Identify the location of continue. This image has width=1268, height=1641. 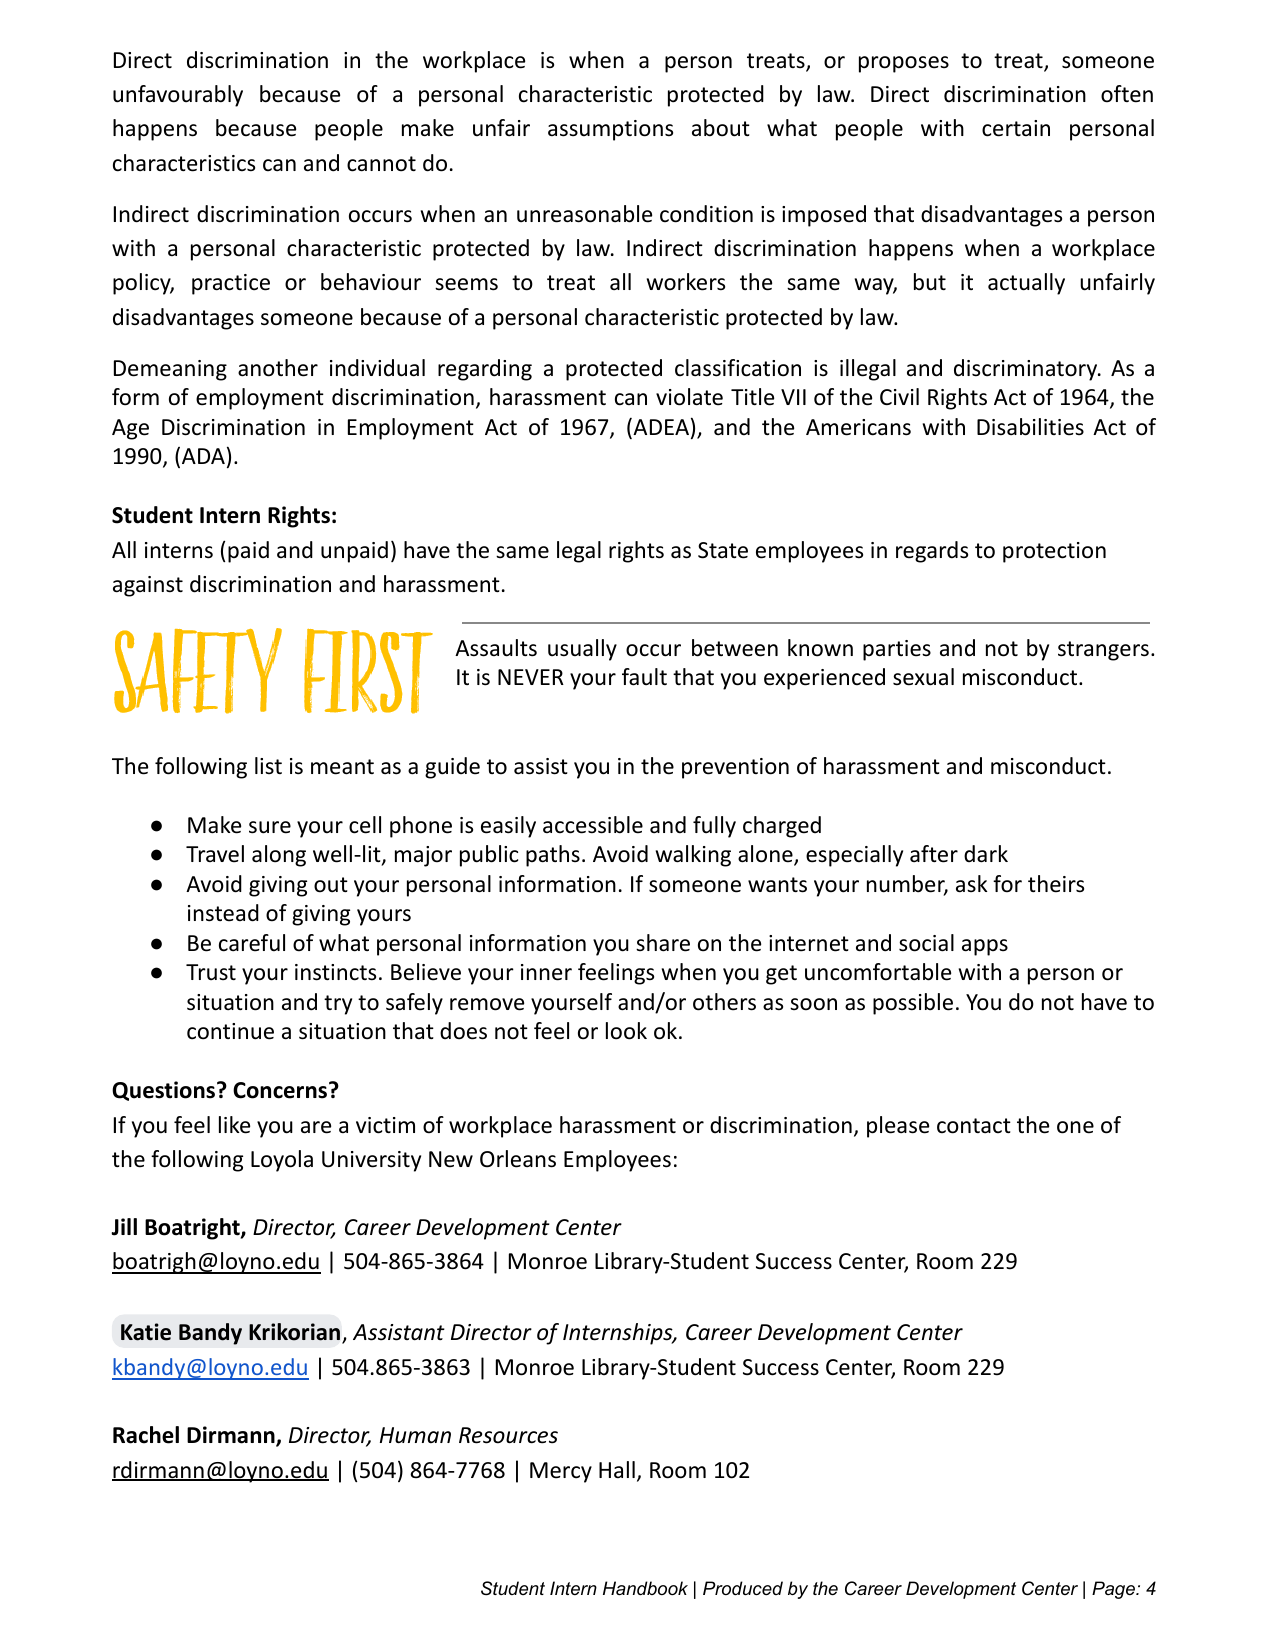
(230, 1031).
